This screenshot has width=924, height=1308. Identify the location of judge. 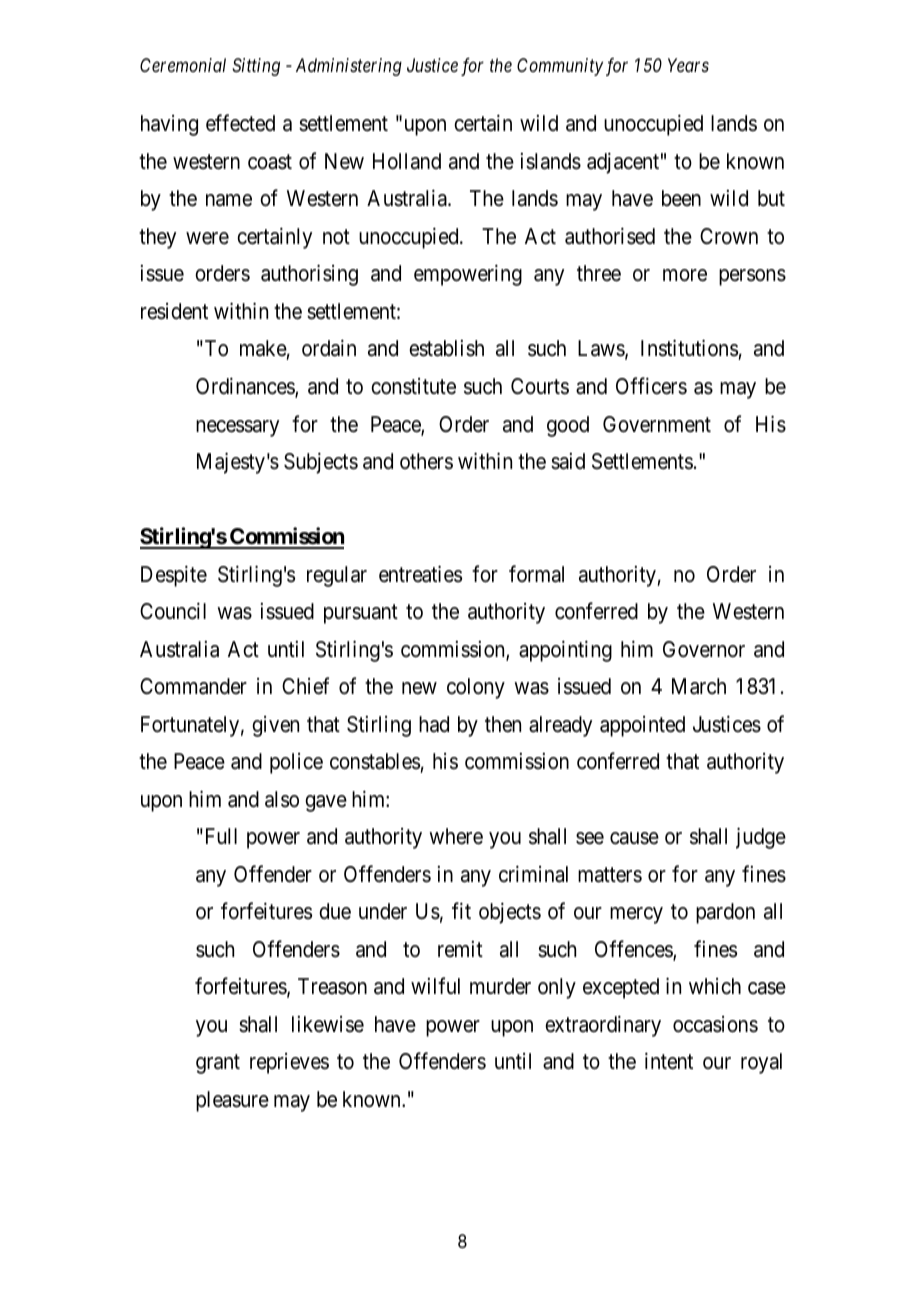
(761, 838).
